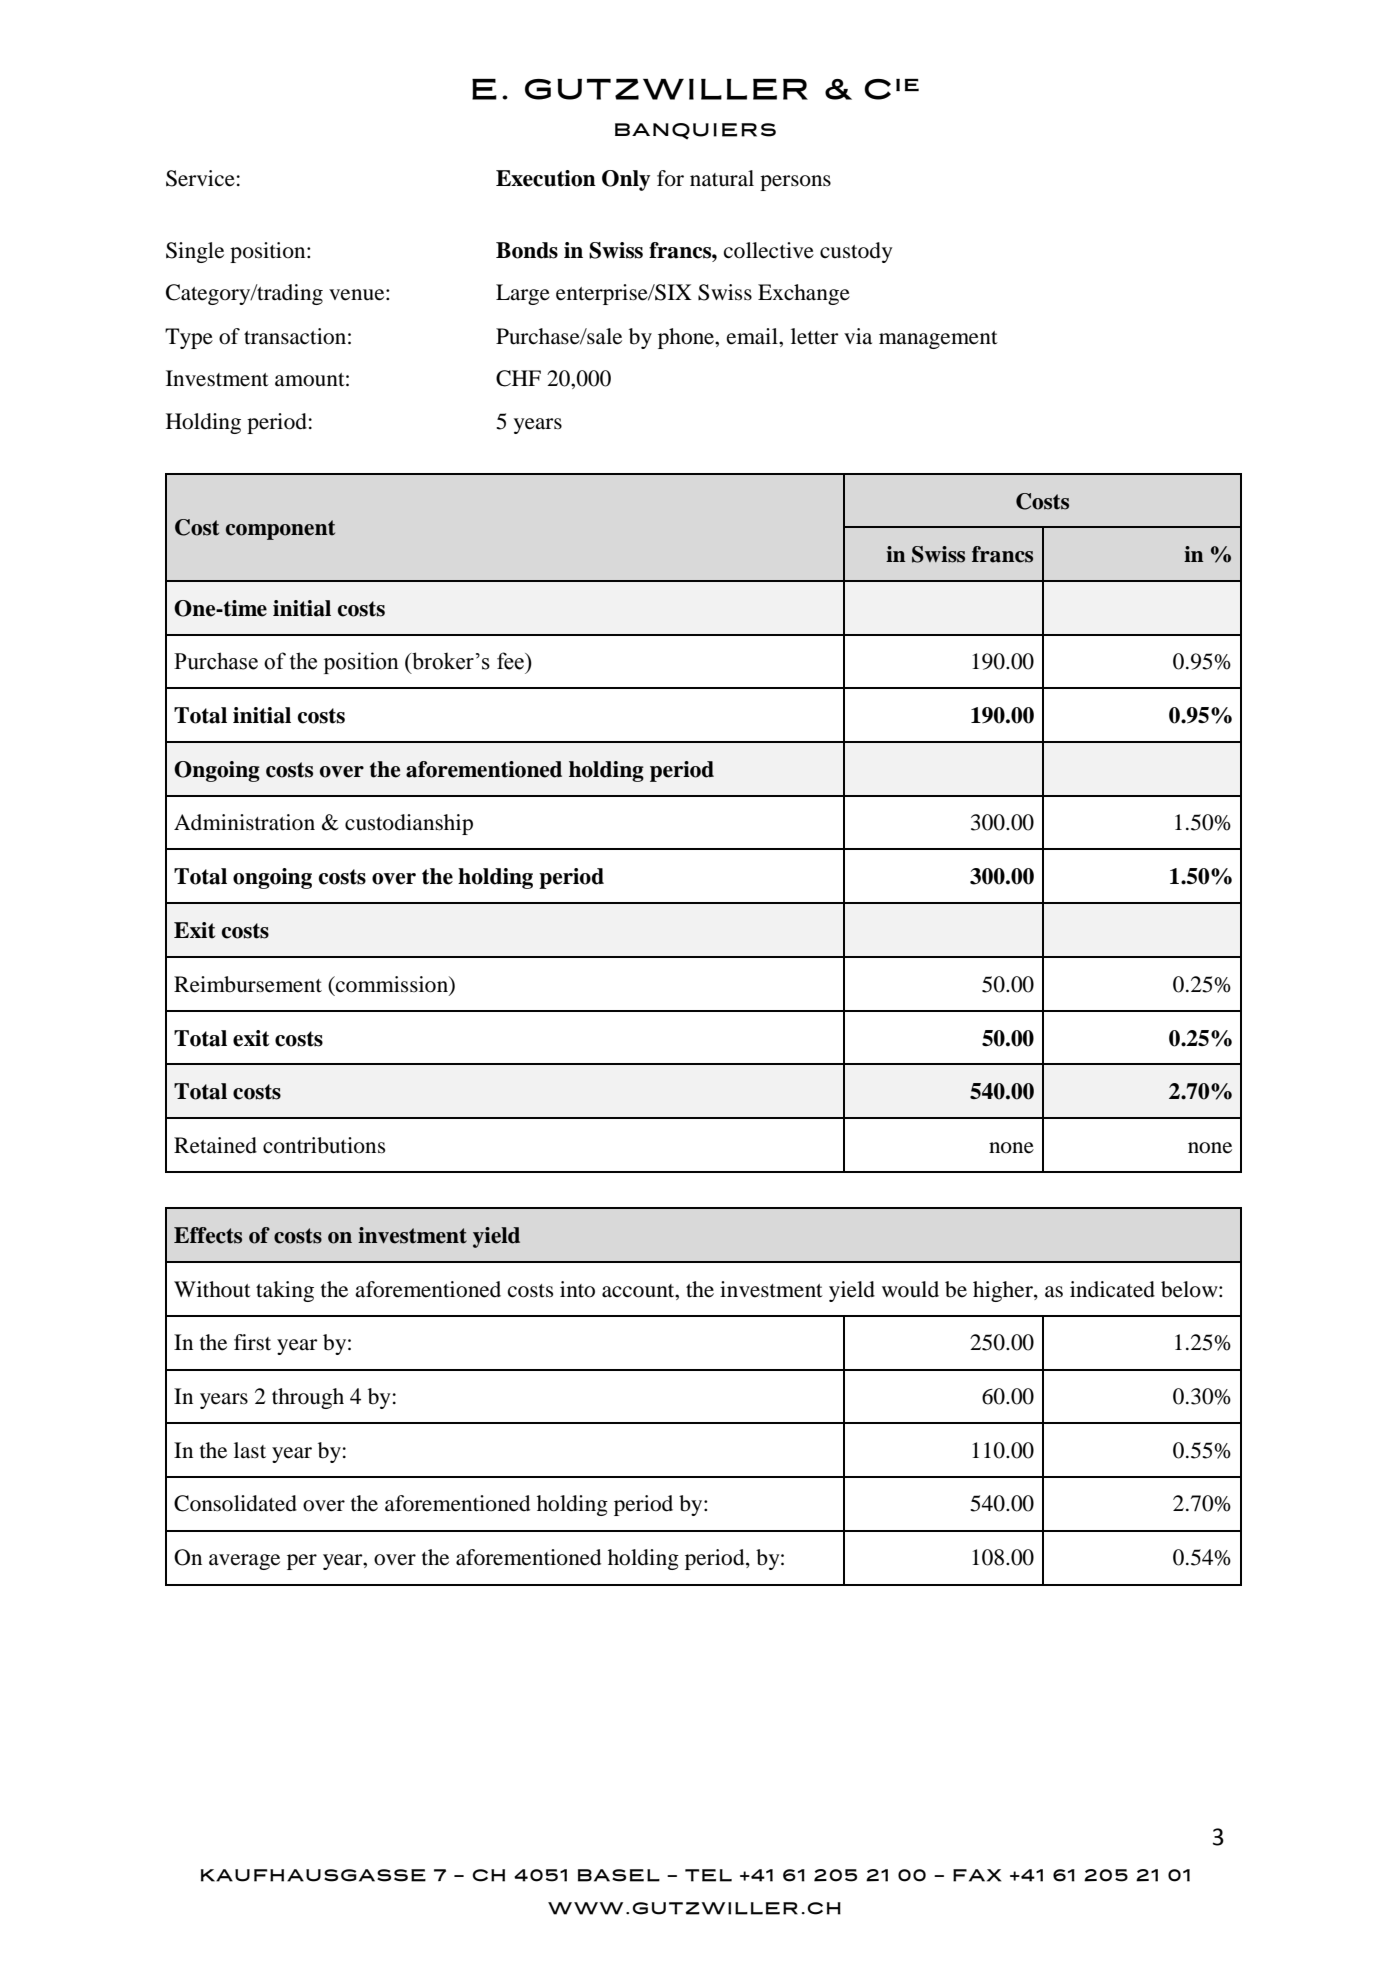  Describe the element at coordinates (626, 180) in the screenshot. I see `Only` at that location.
